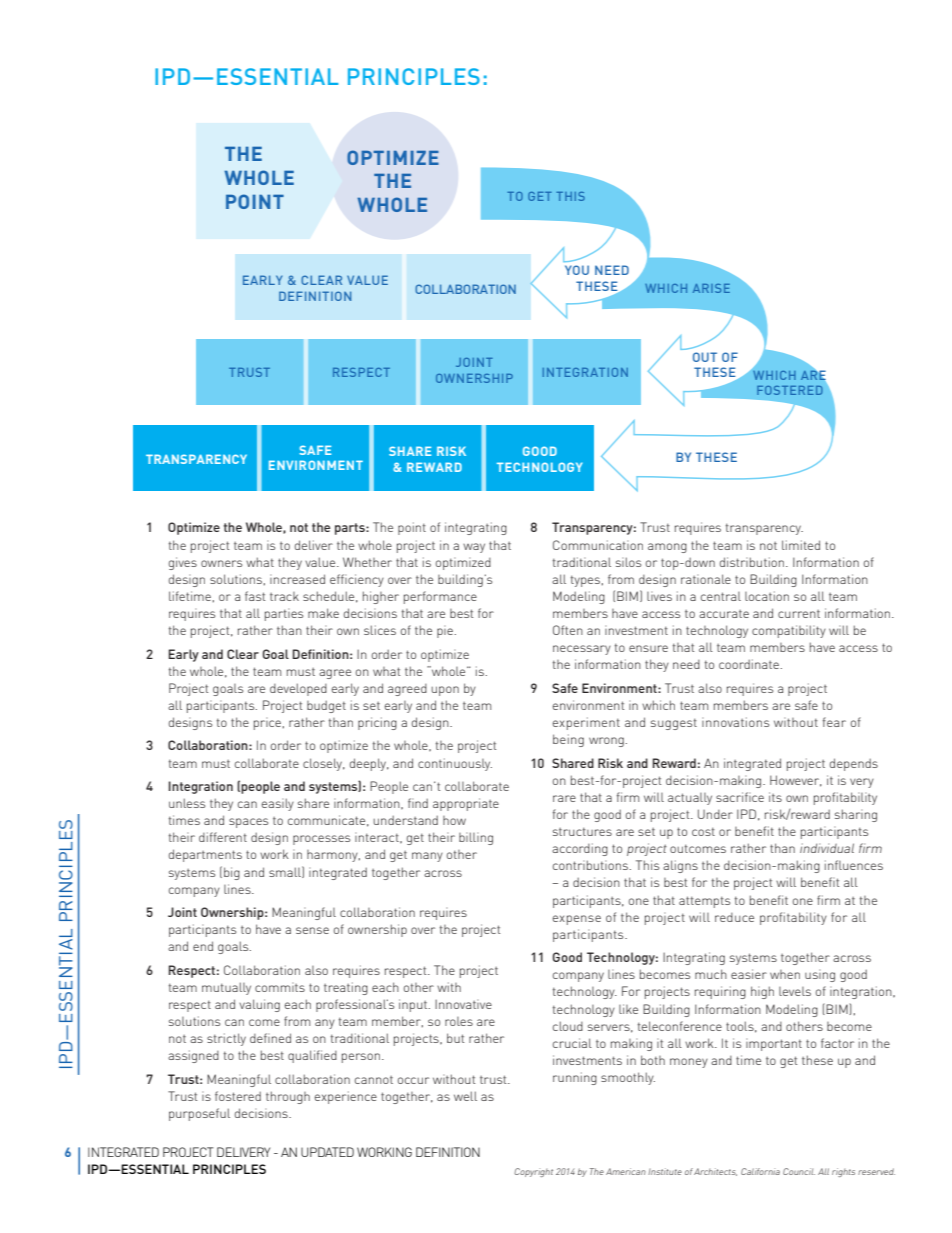 The image size is (952, 1233). I want to click on innovations, so click(735, 722).
